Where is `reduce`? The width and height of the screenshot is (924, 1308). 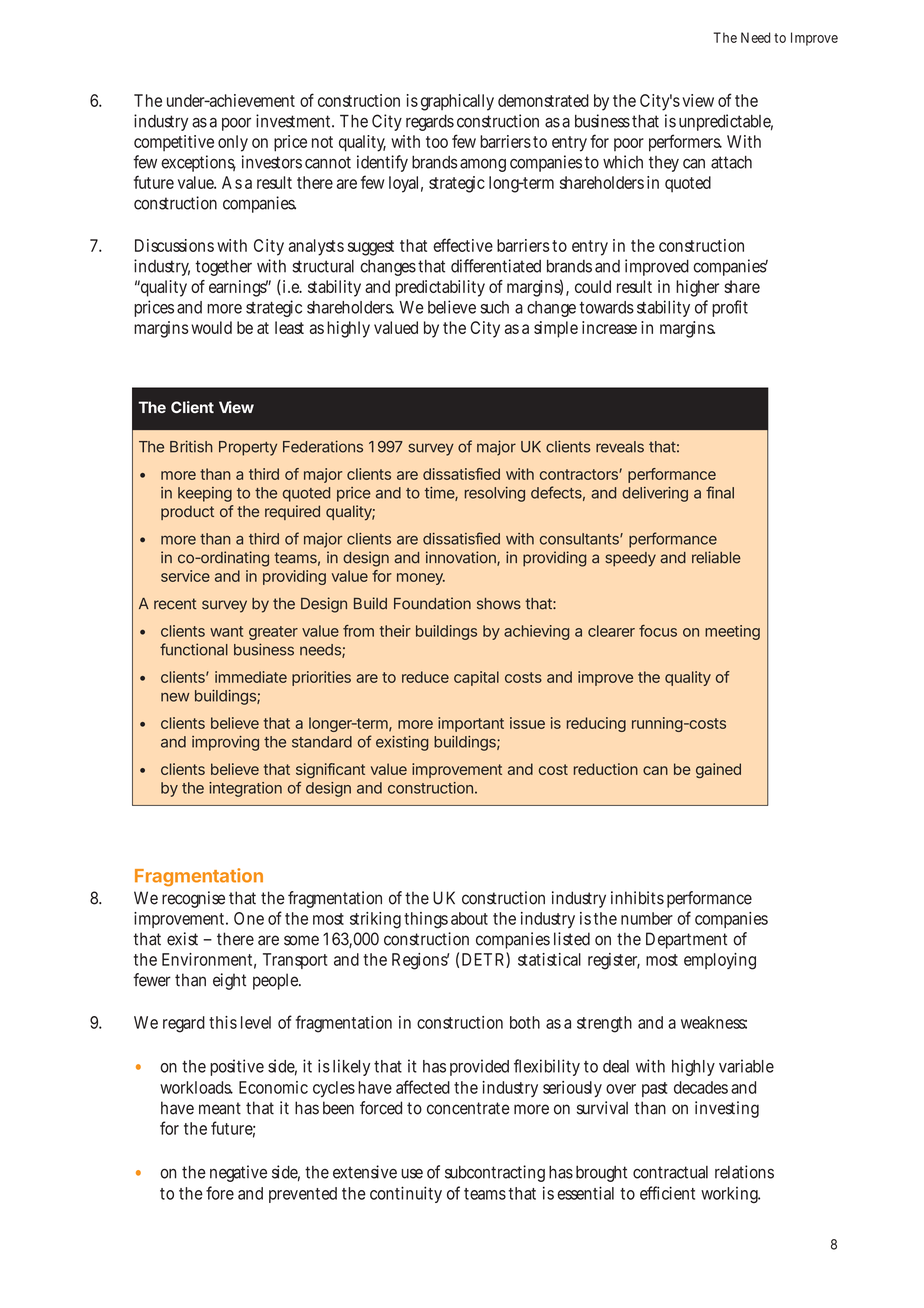
reduce is located at coordinates (425, 677).
